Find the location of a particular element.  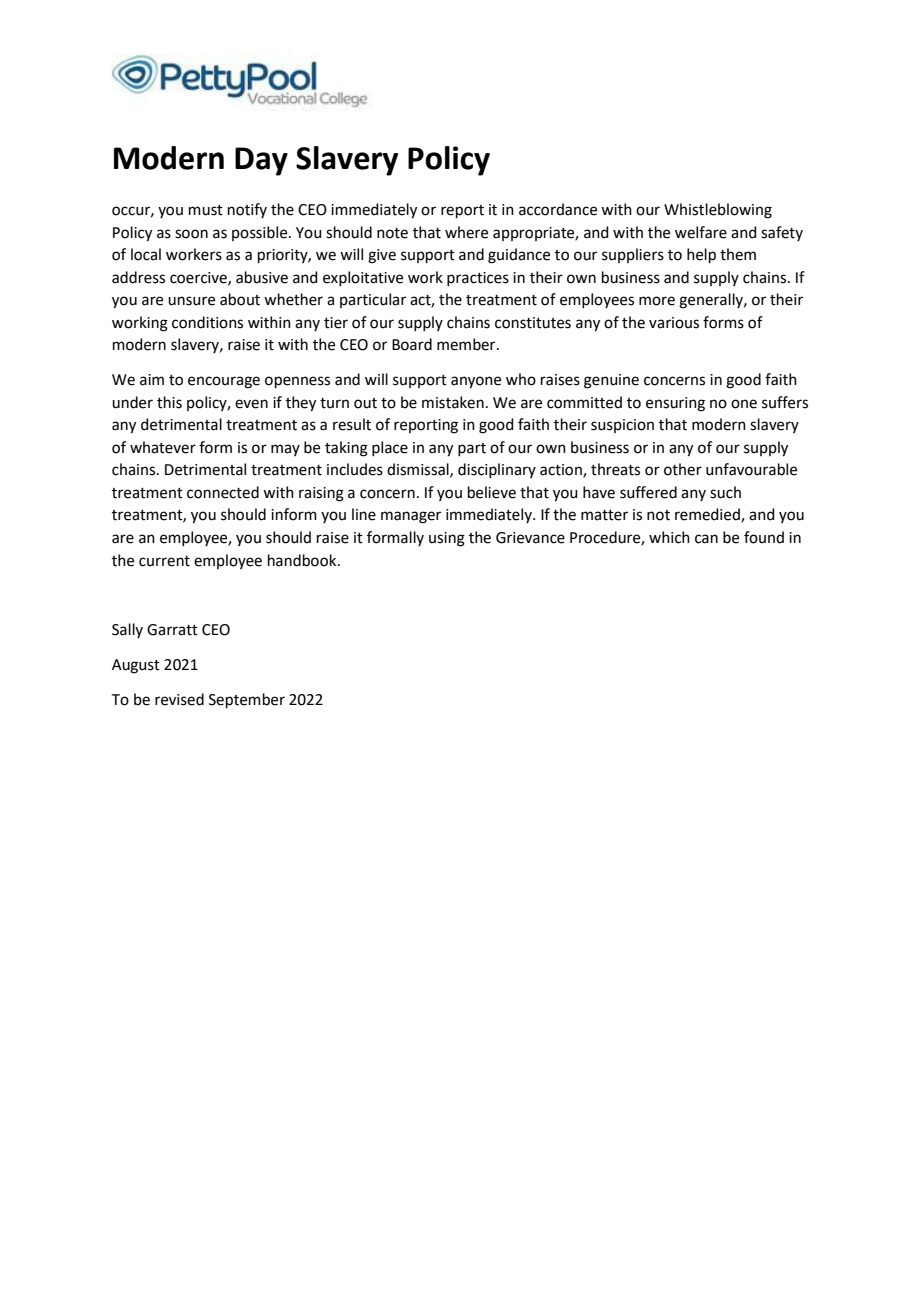

Whistleblowing is located at coordinates (718, 211).
